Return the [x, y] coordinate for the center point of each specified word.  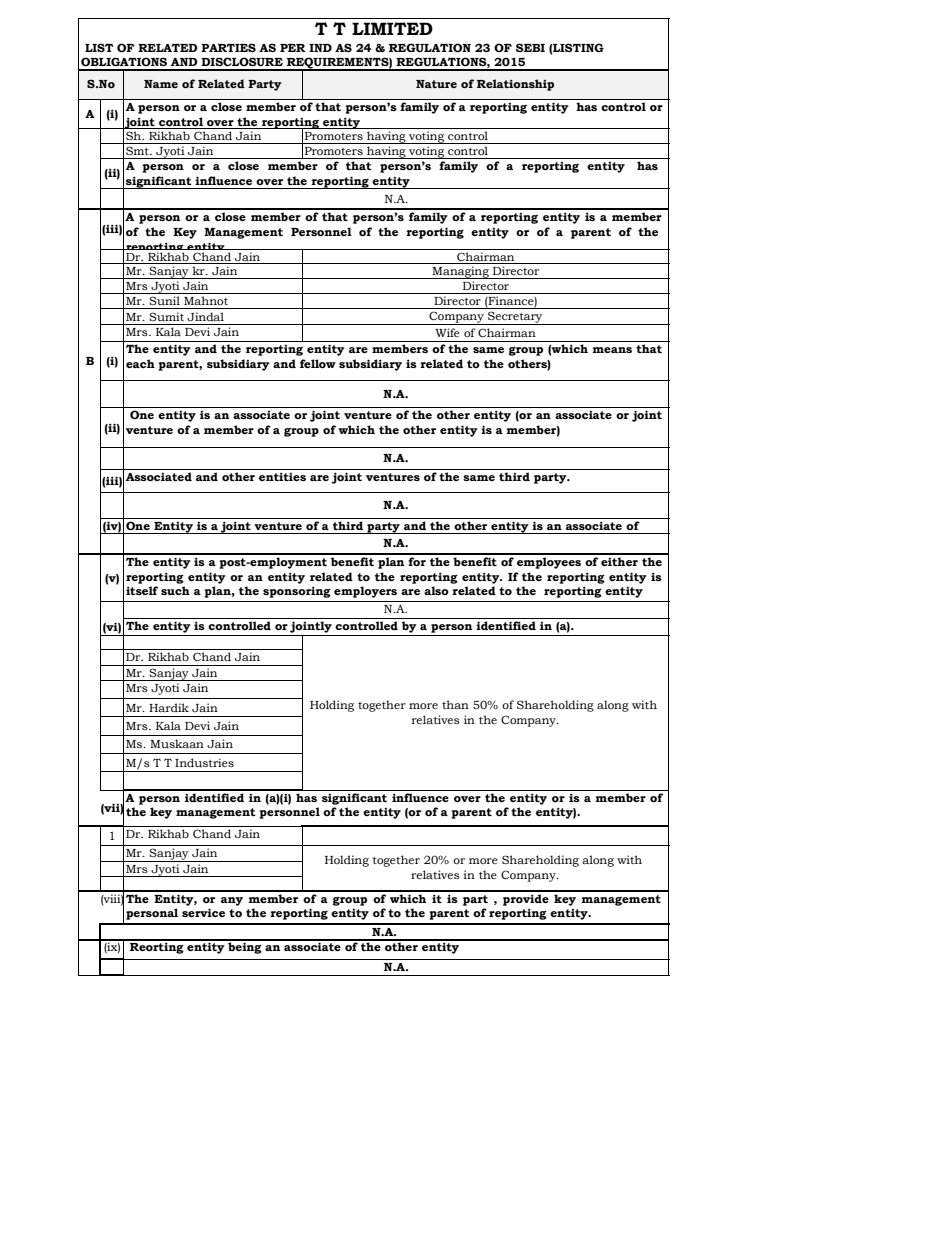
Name [161, 84]
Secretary [515, 318]
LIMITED [392, 28]
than [455, 704]
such [175, 590]
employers [365, 592]
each [140, 363]
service [203, 912]
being [245, 947]
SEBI [530, 47]
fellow [318, 363]
